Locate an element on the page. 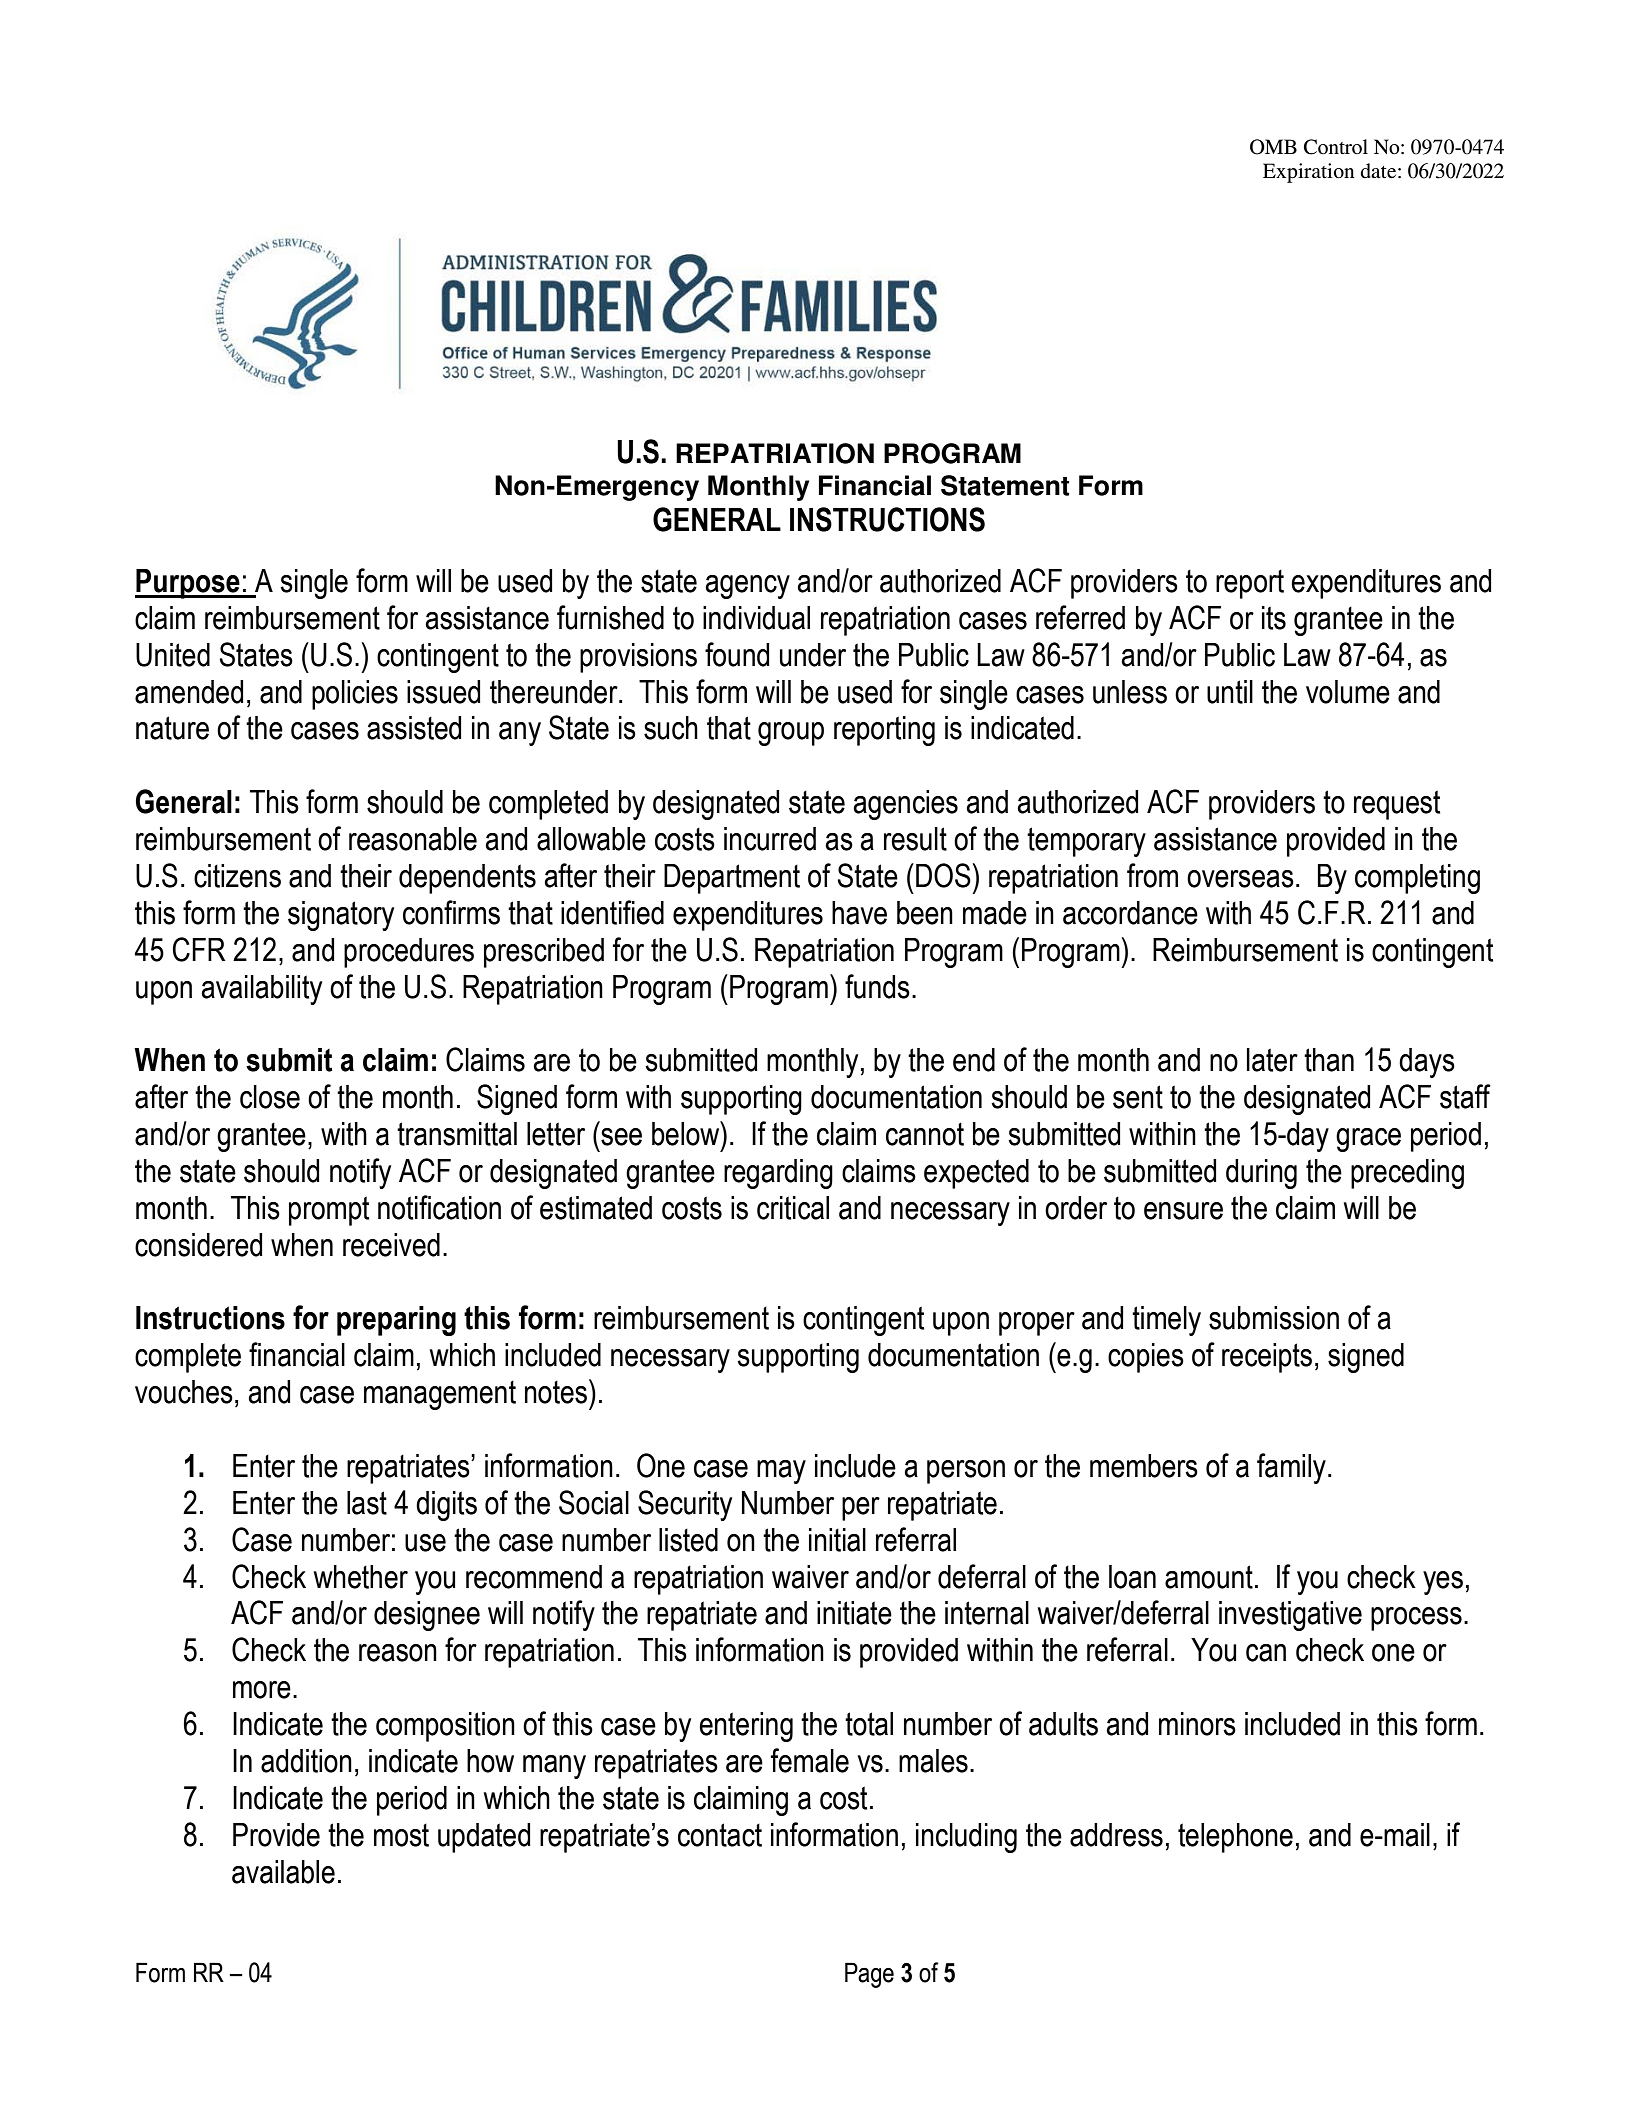 This document has height=2121, width=1639. funds is located at coordinates (877, 986).
